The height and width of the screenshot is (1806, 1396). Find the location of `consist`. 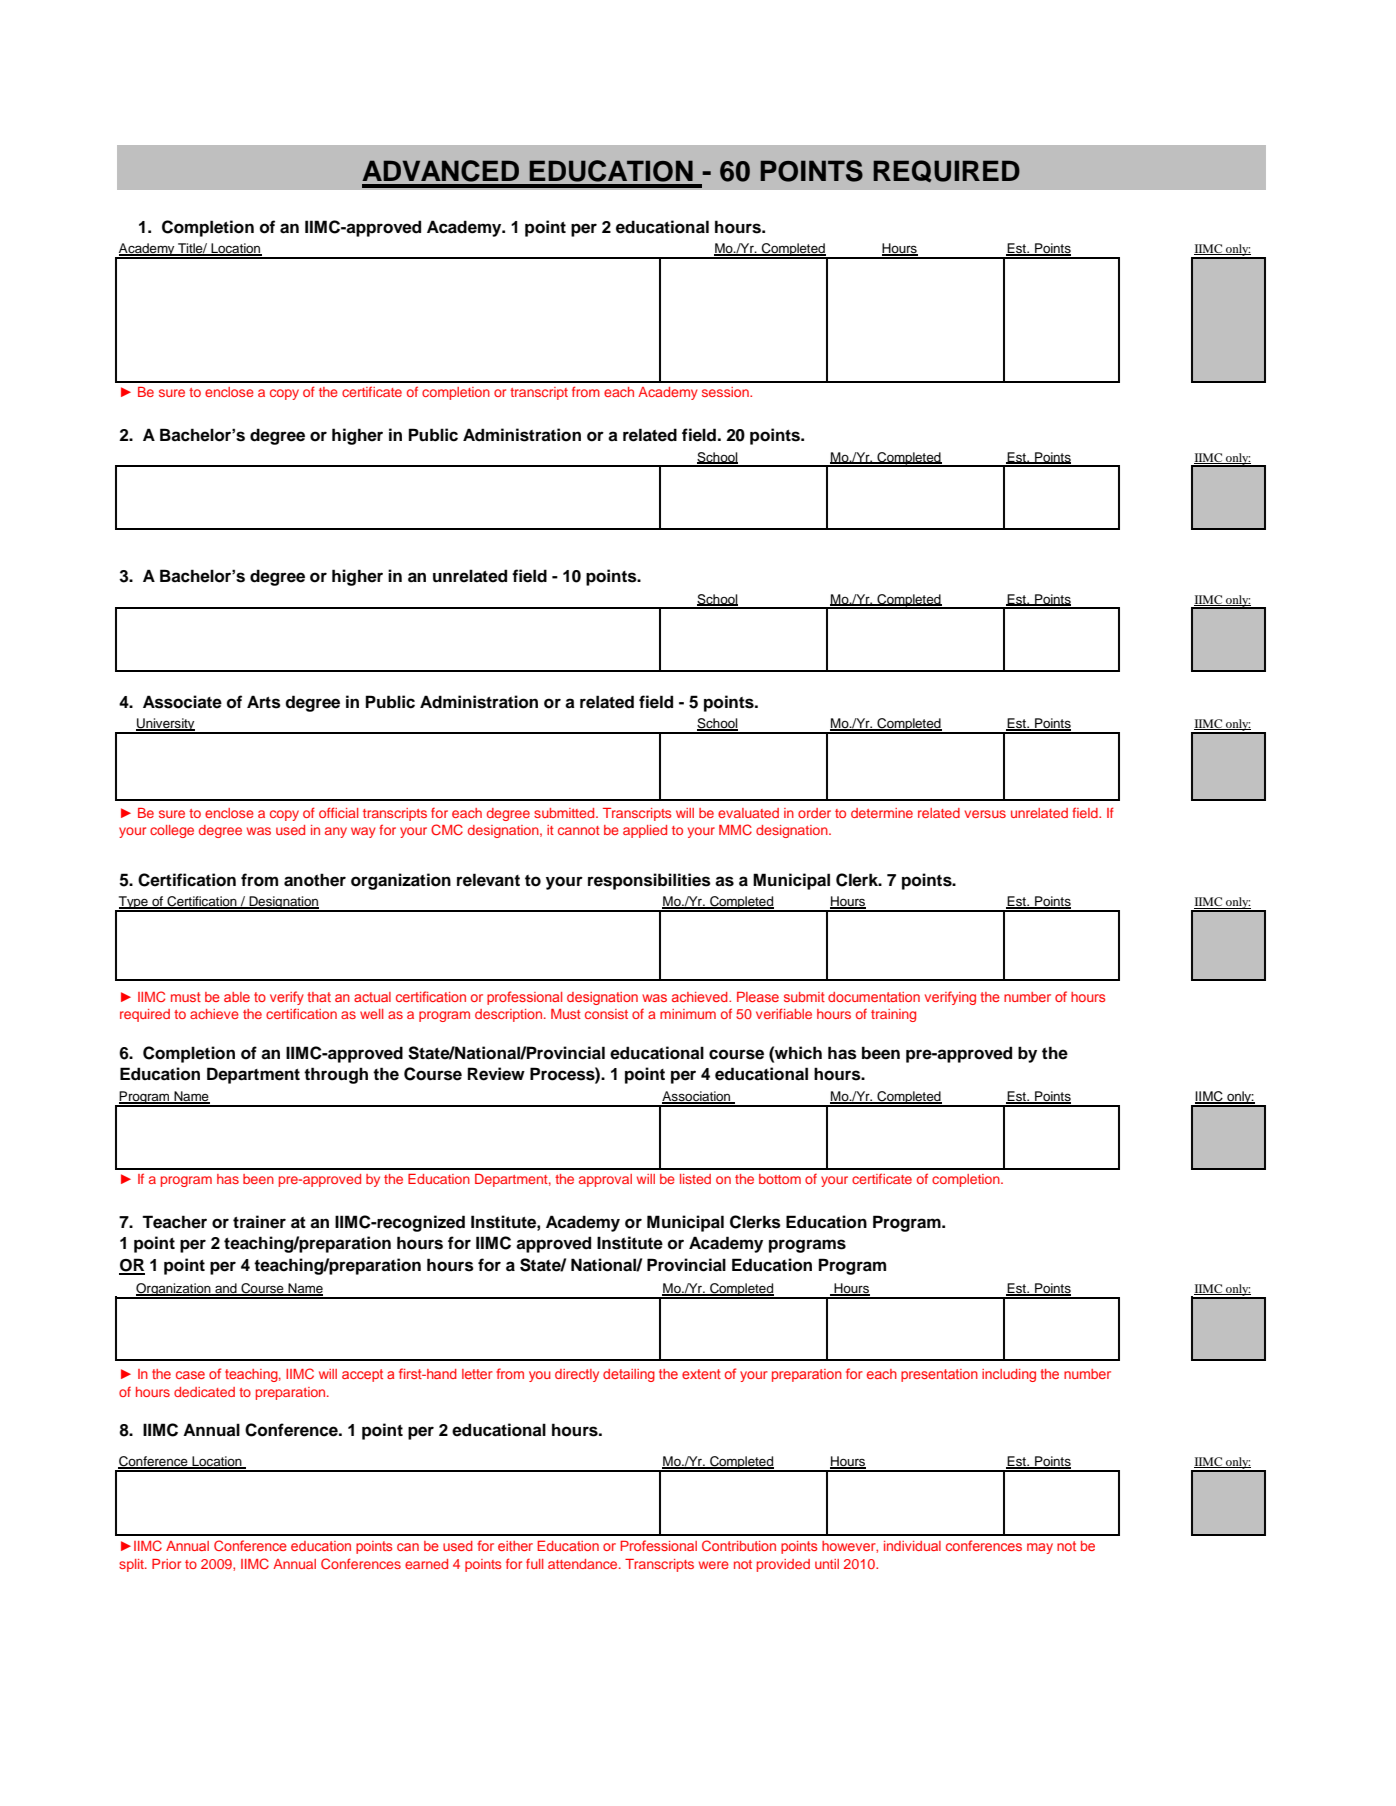

consist is located at coordinates (606, 1014).
